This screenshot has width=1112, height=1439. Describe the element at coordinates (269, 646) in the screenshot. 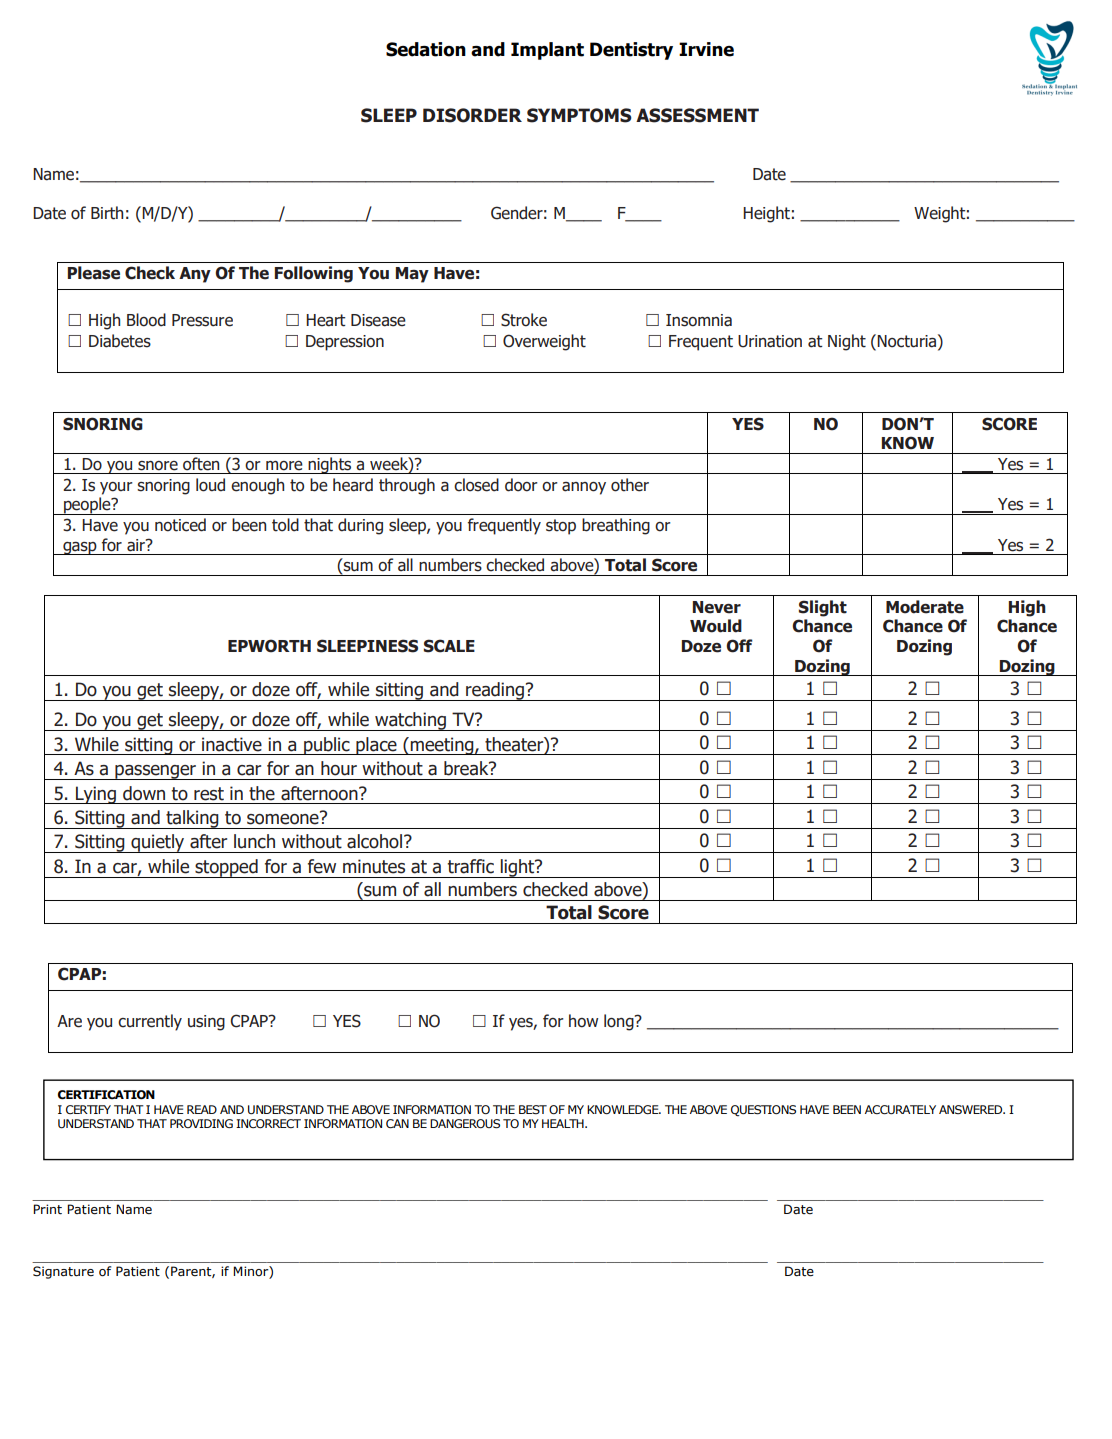

I see `EPWORTH` at that location.
